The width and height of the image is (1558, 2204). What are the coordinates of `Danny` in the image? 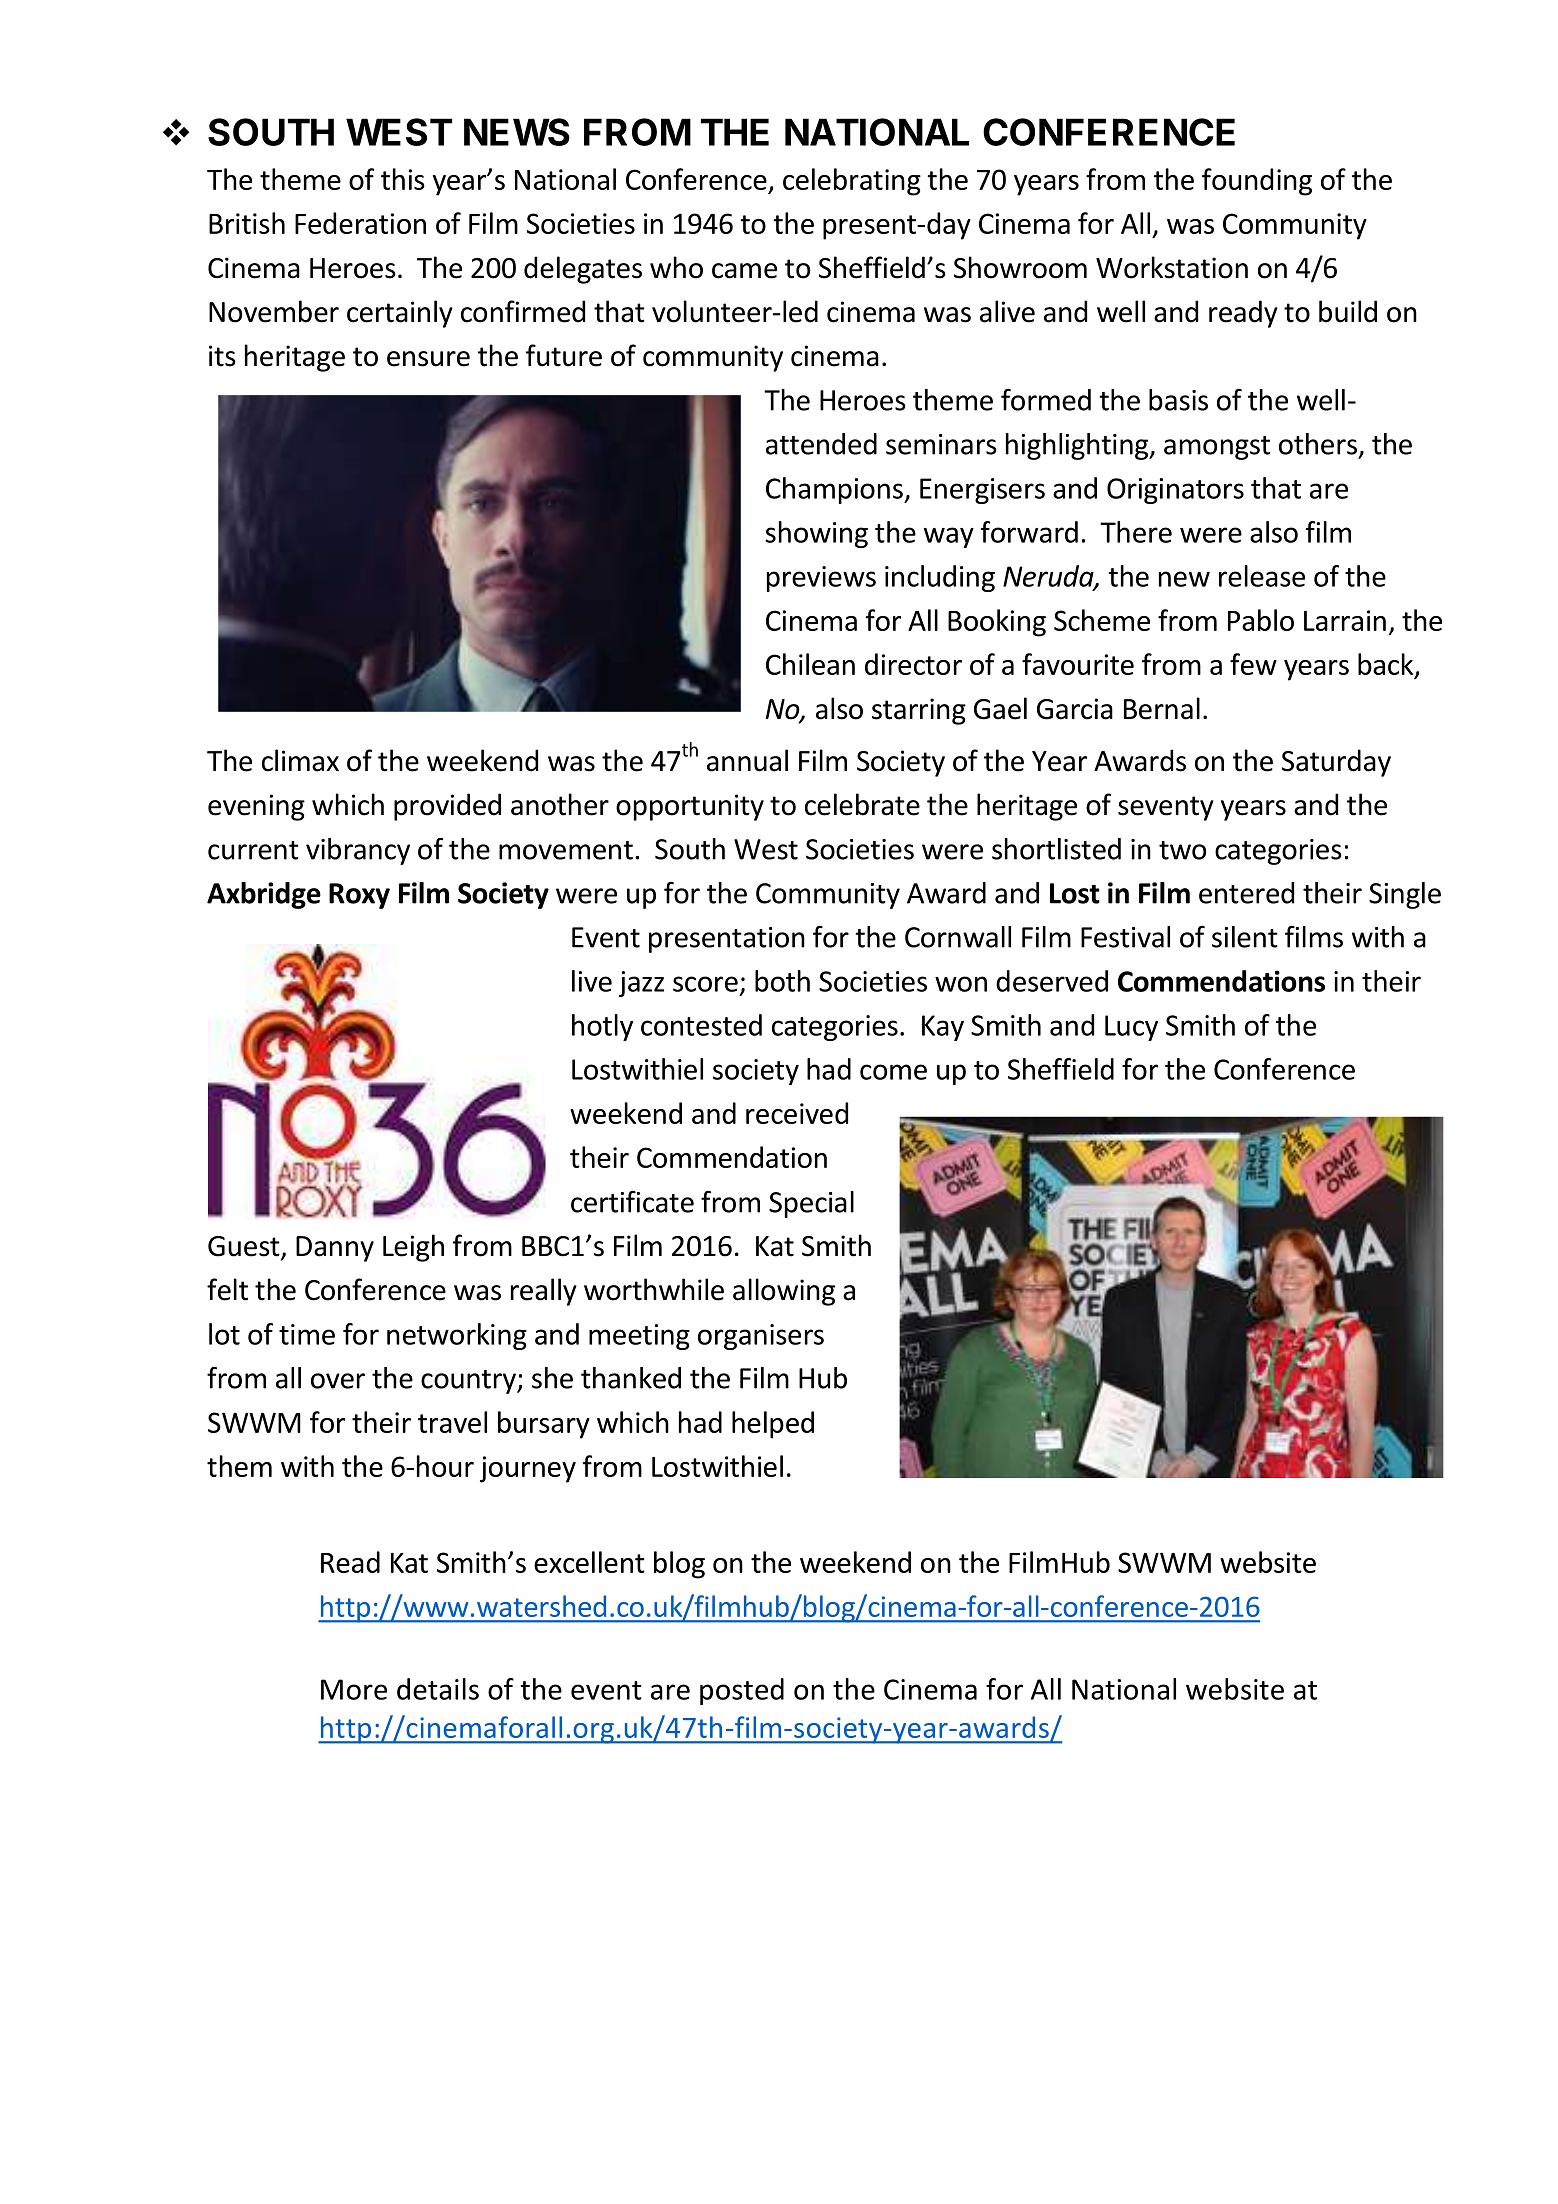 It's located at (335, 1249).
